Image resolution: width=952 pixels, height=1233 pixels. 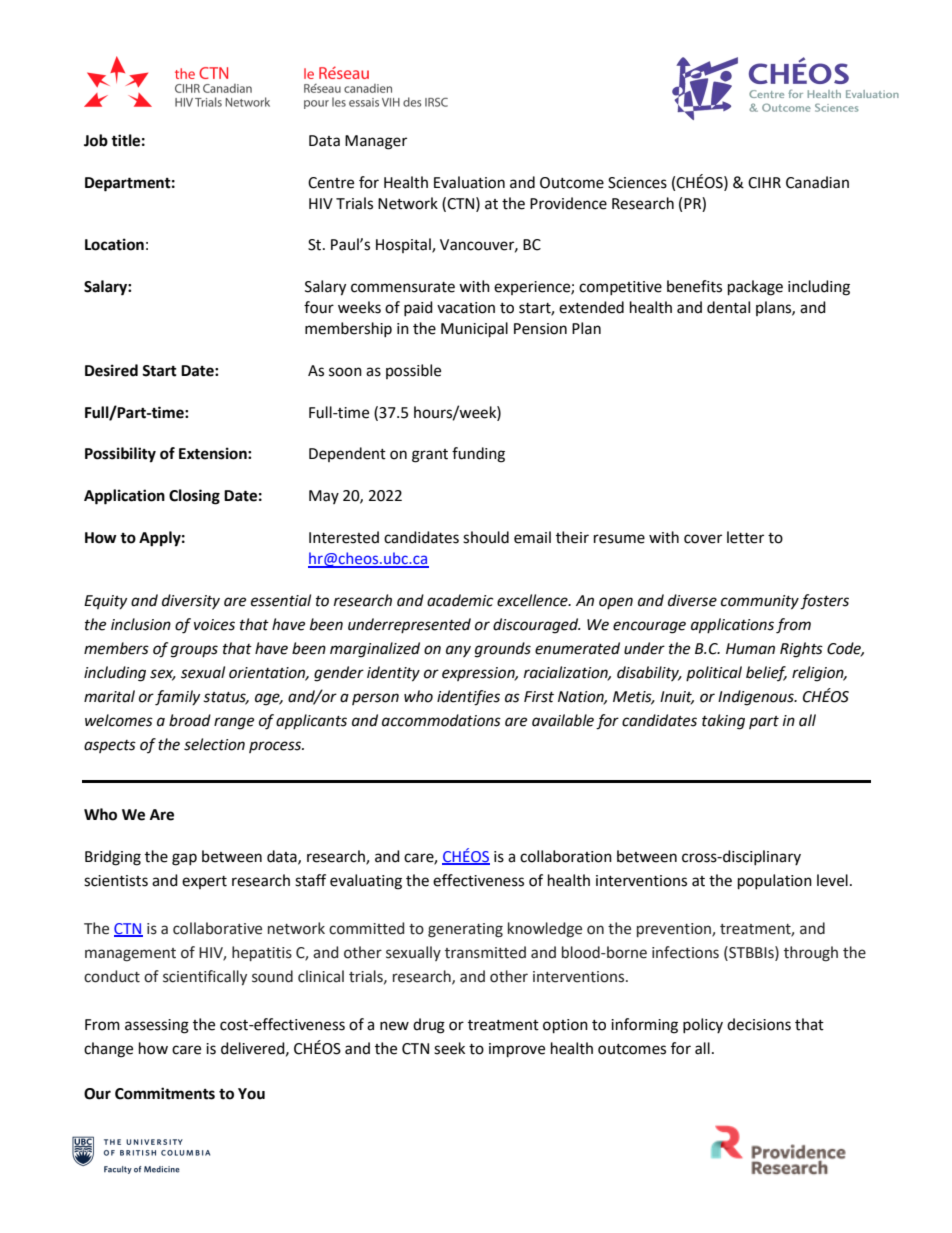 What do you see at coordinates (460, 600) in the page?
I see `academic` at bounding box center [460, 600].
